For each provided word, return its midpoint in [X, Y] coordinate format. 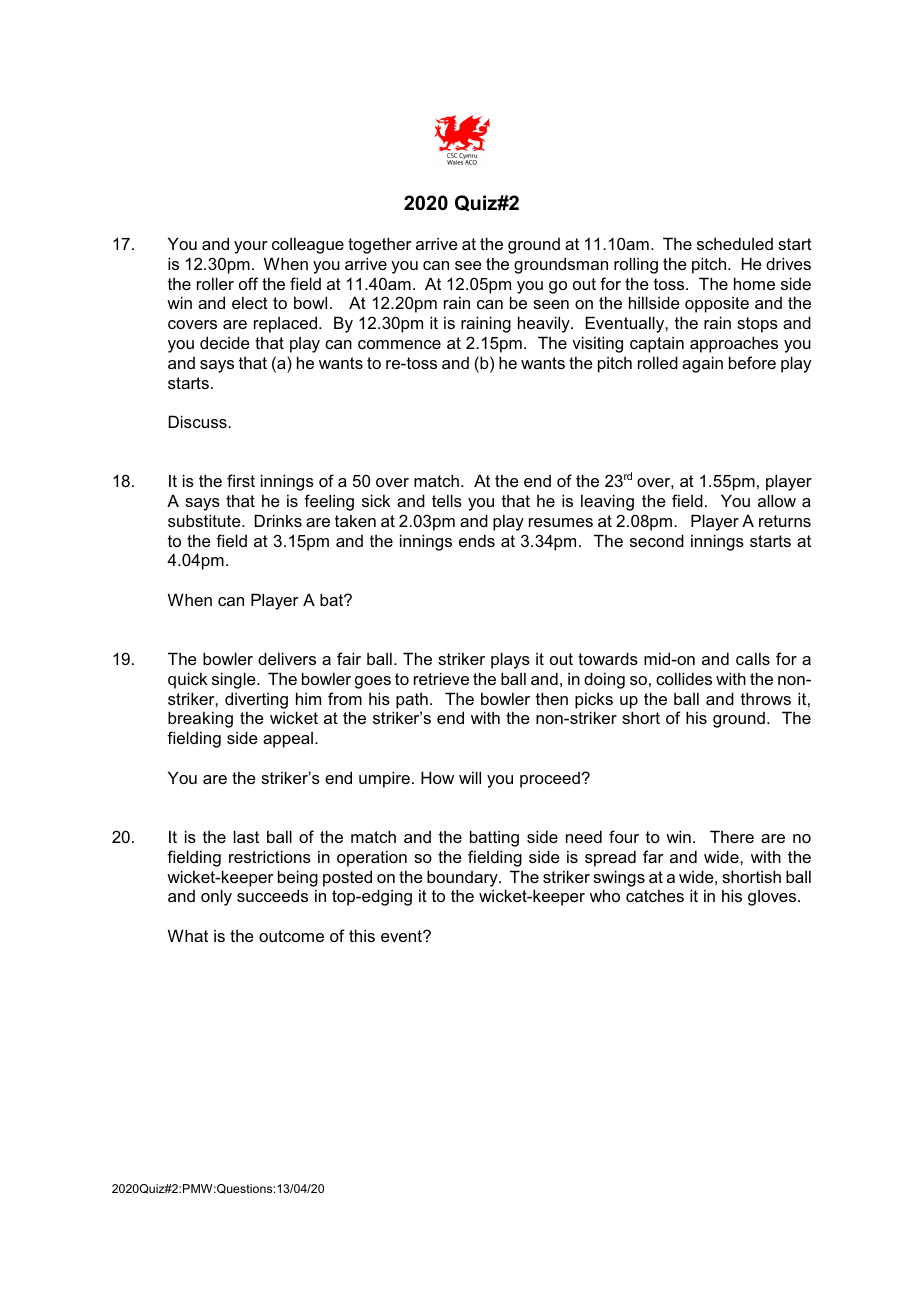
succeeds [272, 895]
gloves [773, 898]
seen [551, 304]
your [251, 247]
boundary [463, 878]
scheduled [735, 243]
